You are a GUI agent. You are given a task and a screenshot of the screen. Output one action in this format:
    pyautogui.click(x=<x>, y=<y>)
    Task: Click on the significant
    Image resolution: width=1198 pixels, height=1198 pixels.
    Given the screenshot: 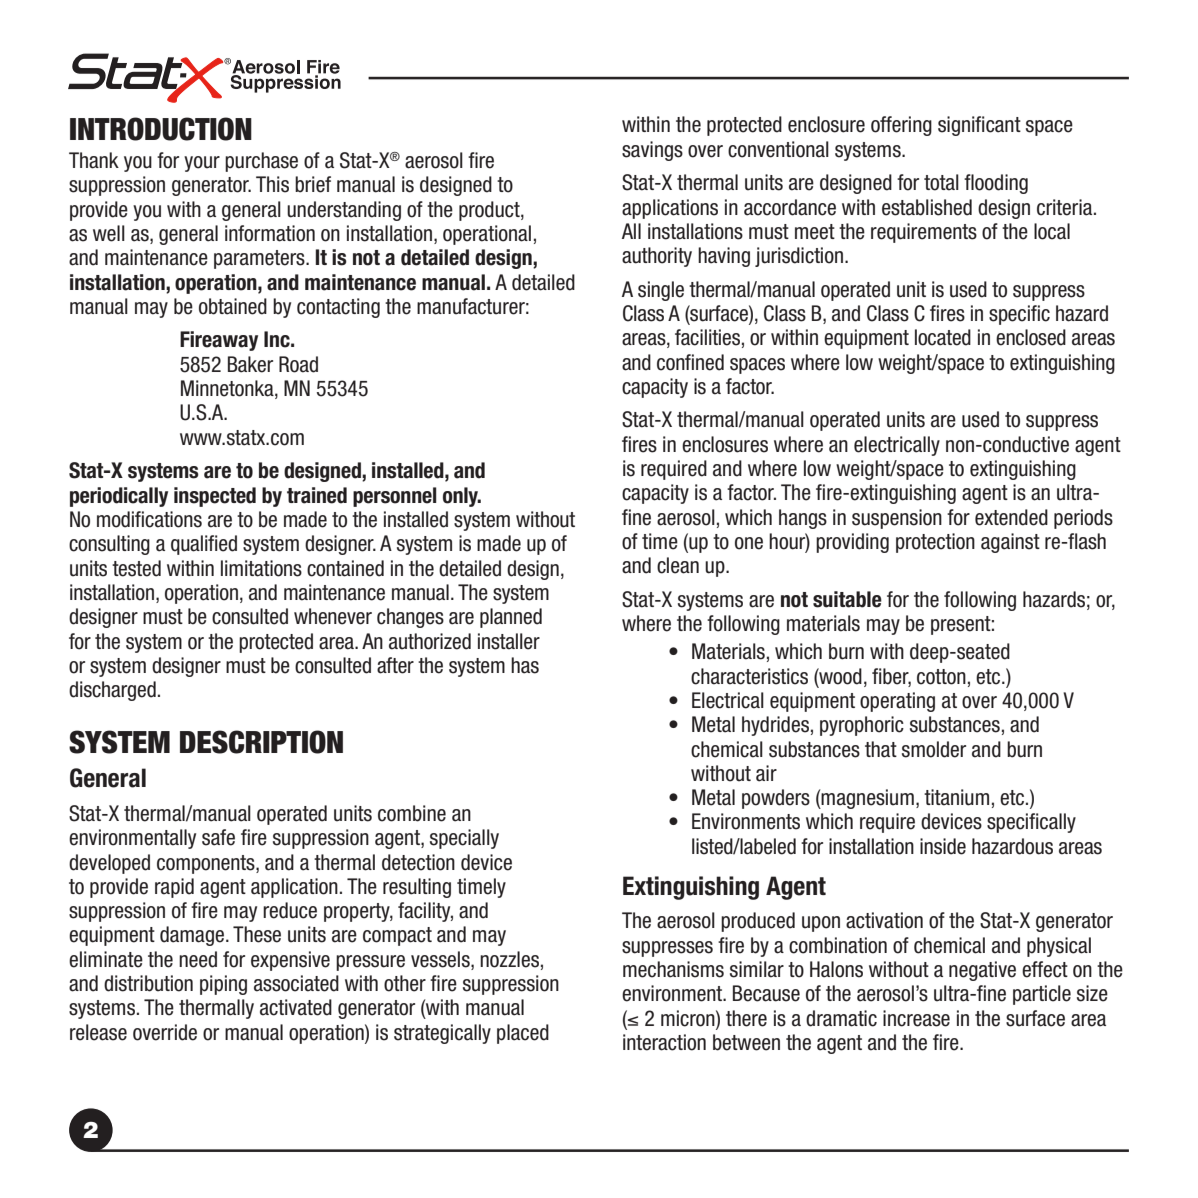 What is the action you would take?
    pyautogui.click(x=979, y=126)
